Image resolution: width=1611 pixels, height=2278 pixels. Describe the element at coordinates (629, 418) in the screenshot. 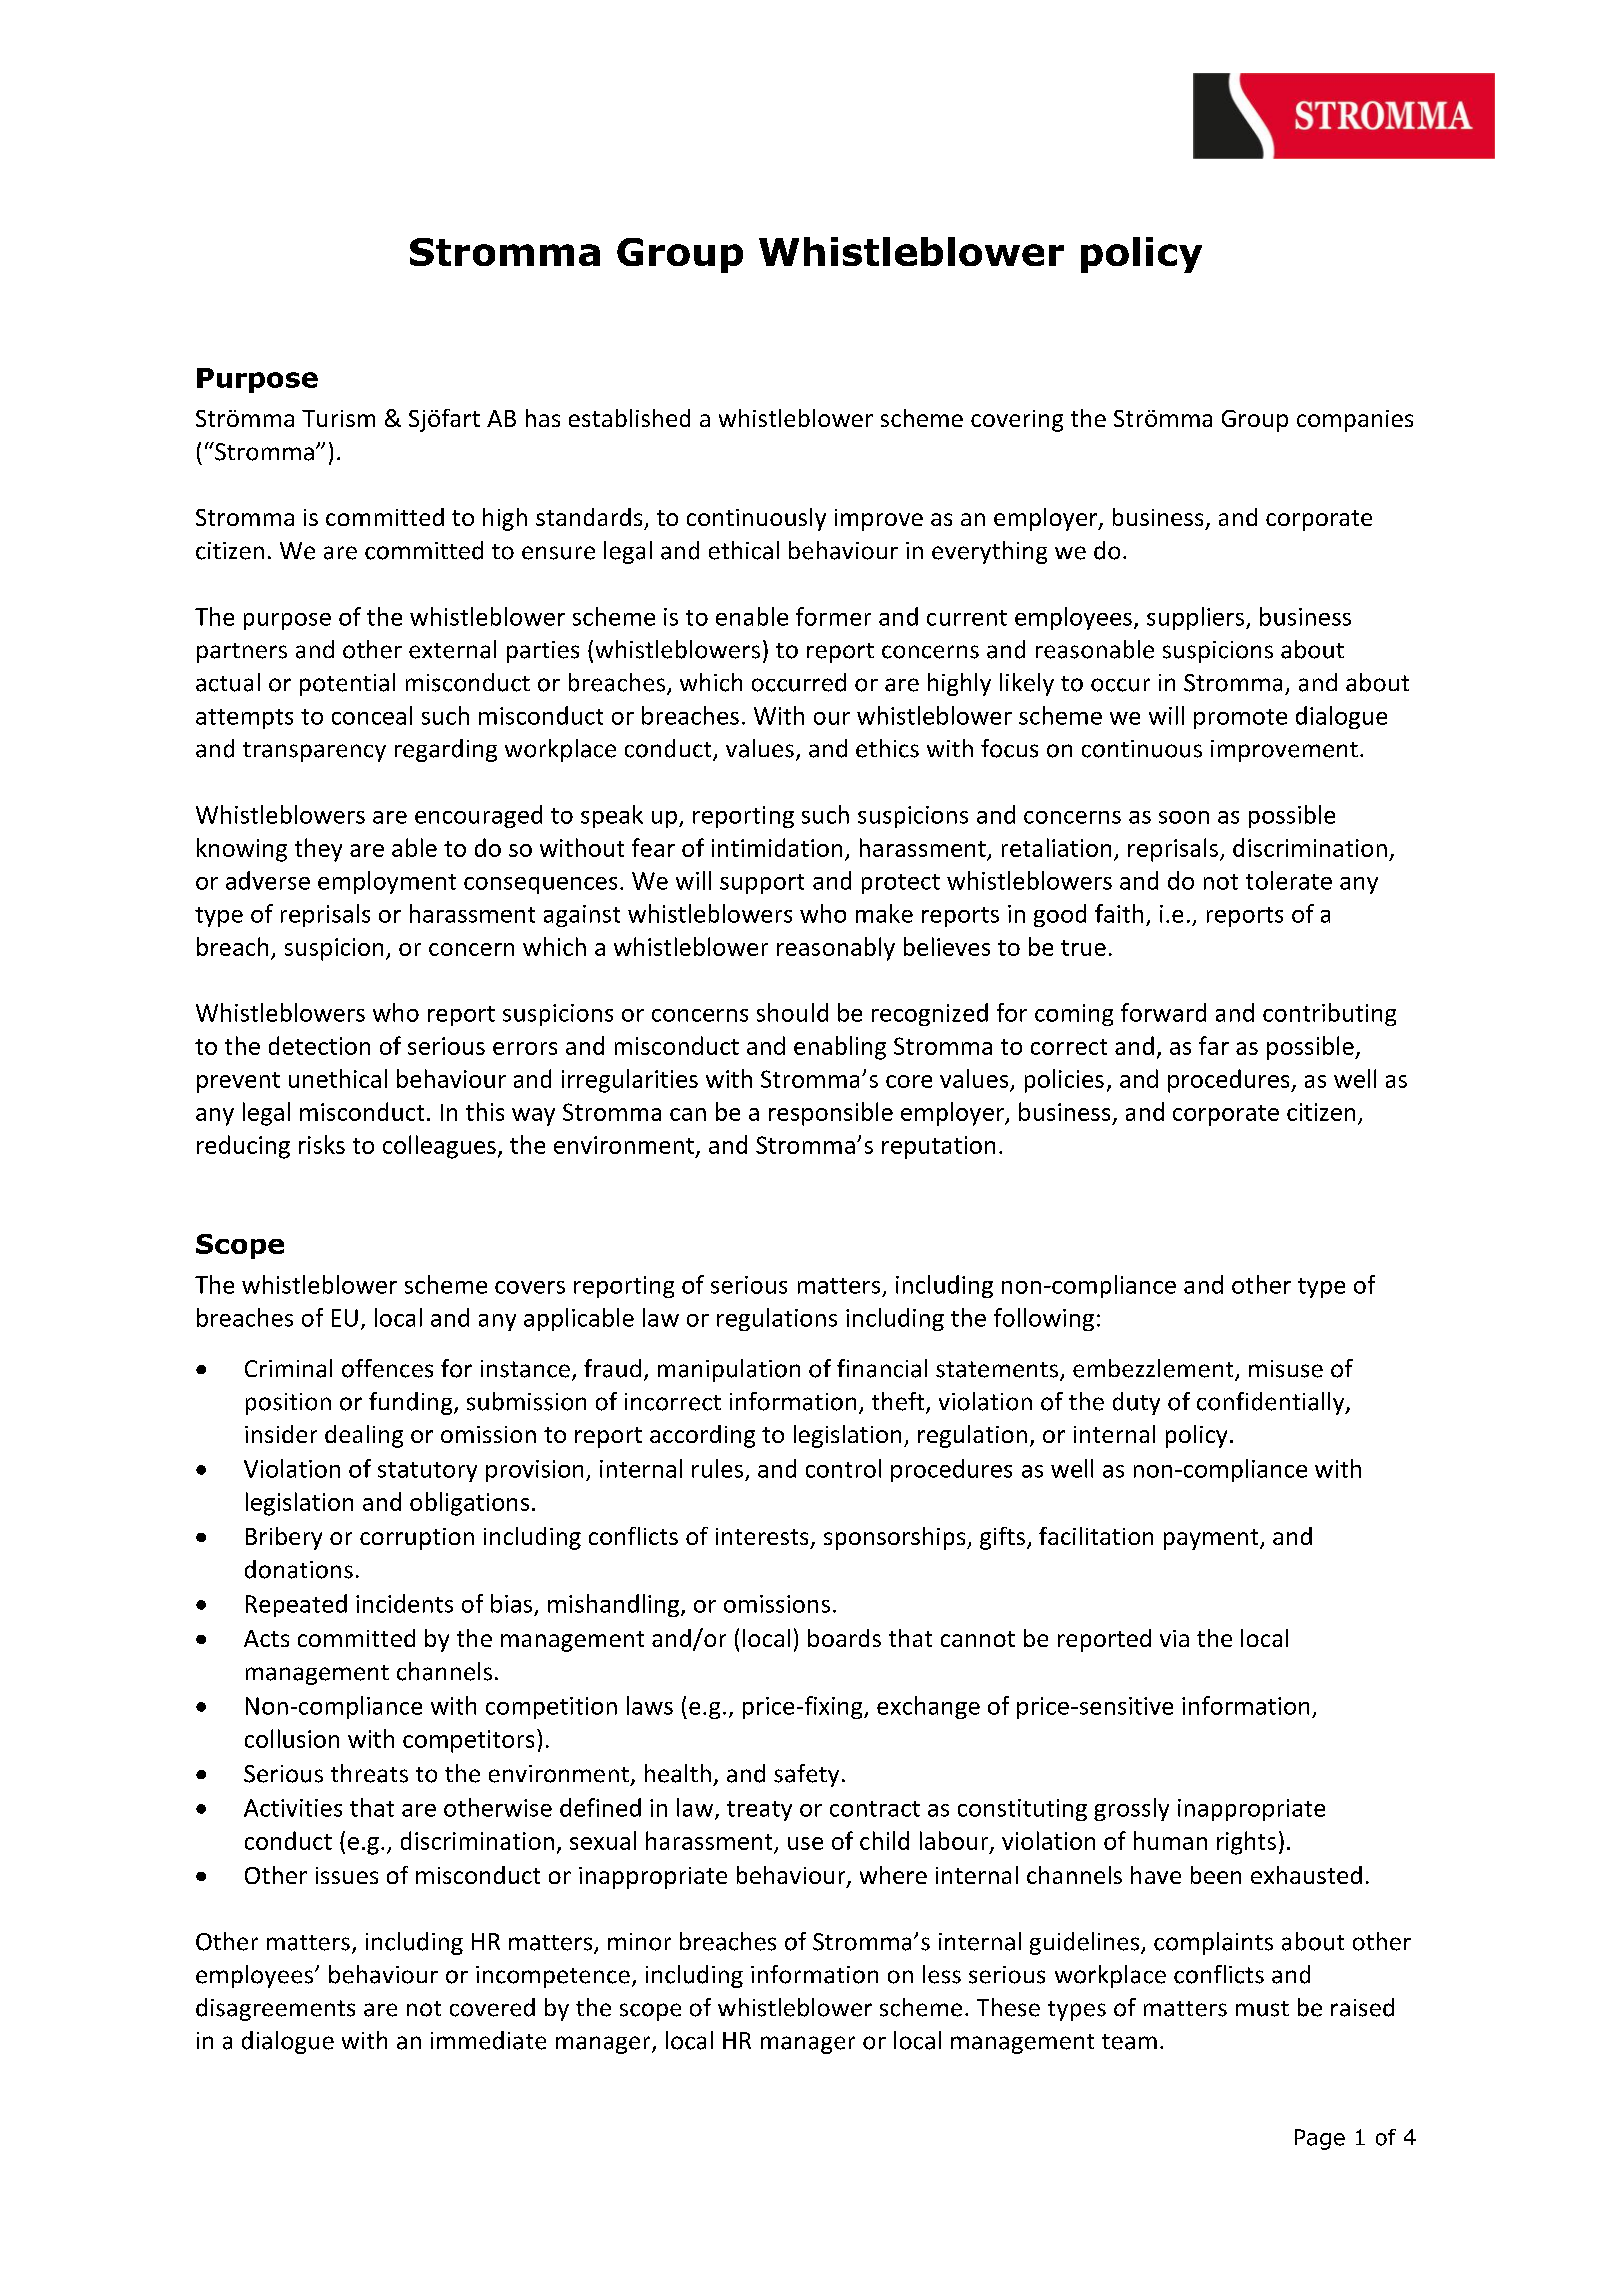

I see `established` at that location.
